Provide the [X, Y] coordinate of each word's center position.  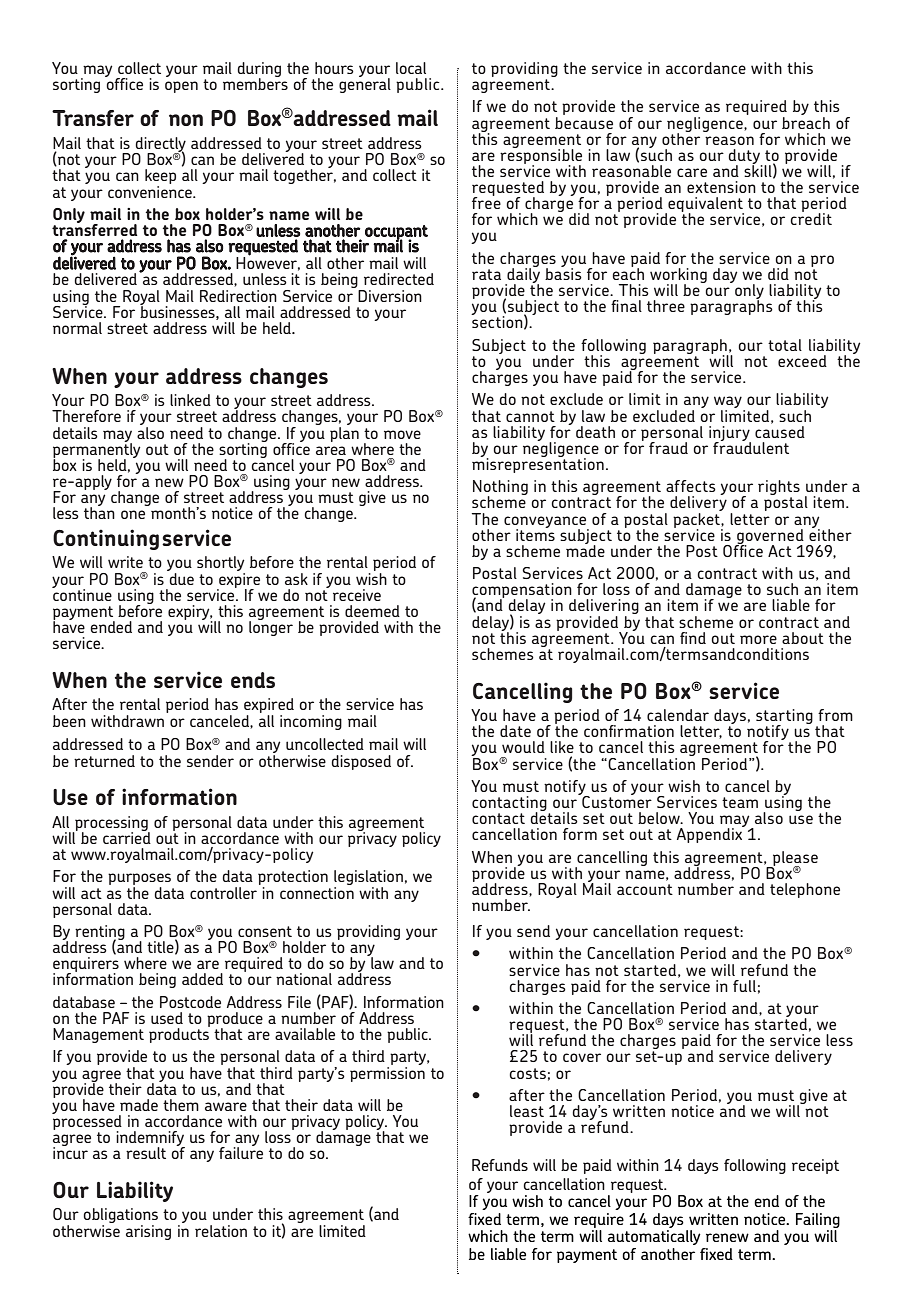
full [744, 986]
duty [745, 157]
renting [100, 933]
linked [190, 400]
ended [111, 627]
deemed [372, 611]
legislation [368, 879]
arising [148, 1232]
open [181, 87]
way [729, 403]
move [402, 434]
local [411, 68]
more [758, 639]
